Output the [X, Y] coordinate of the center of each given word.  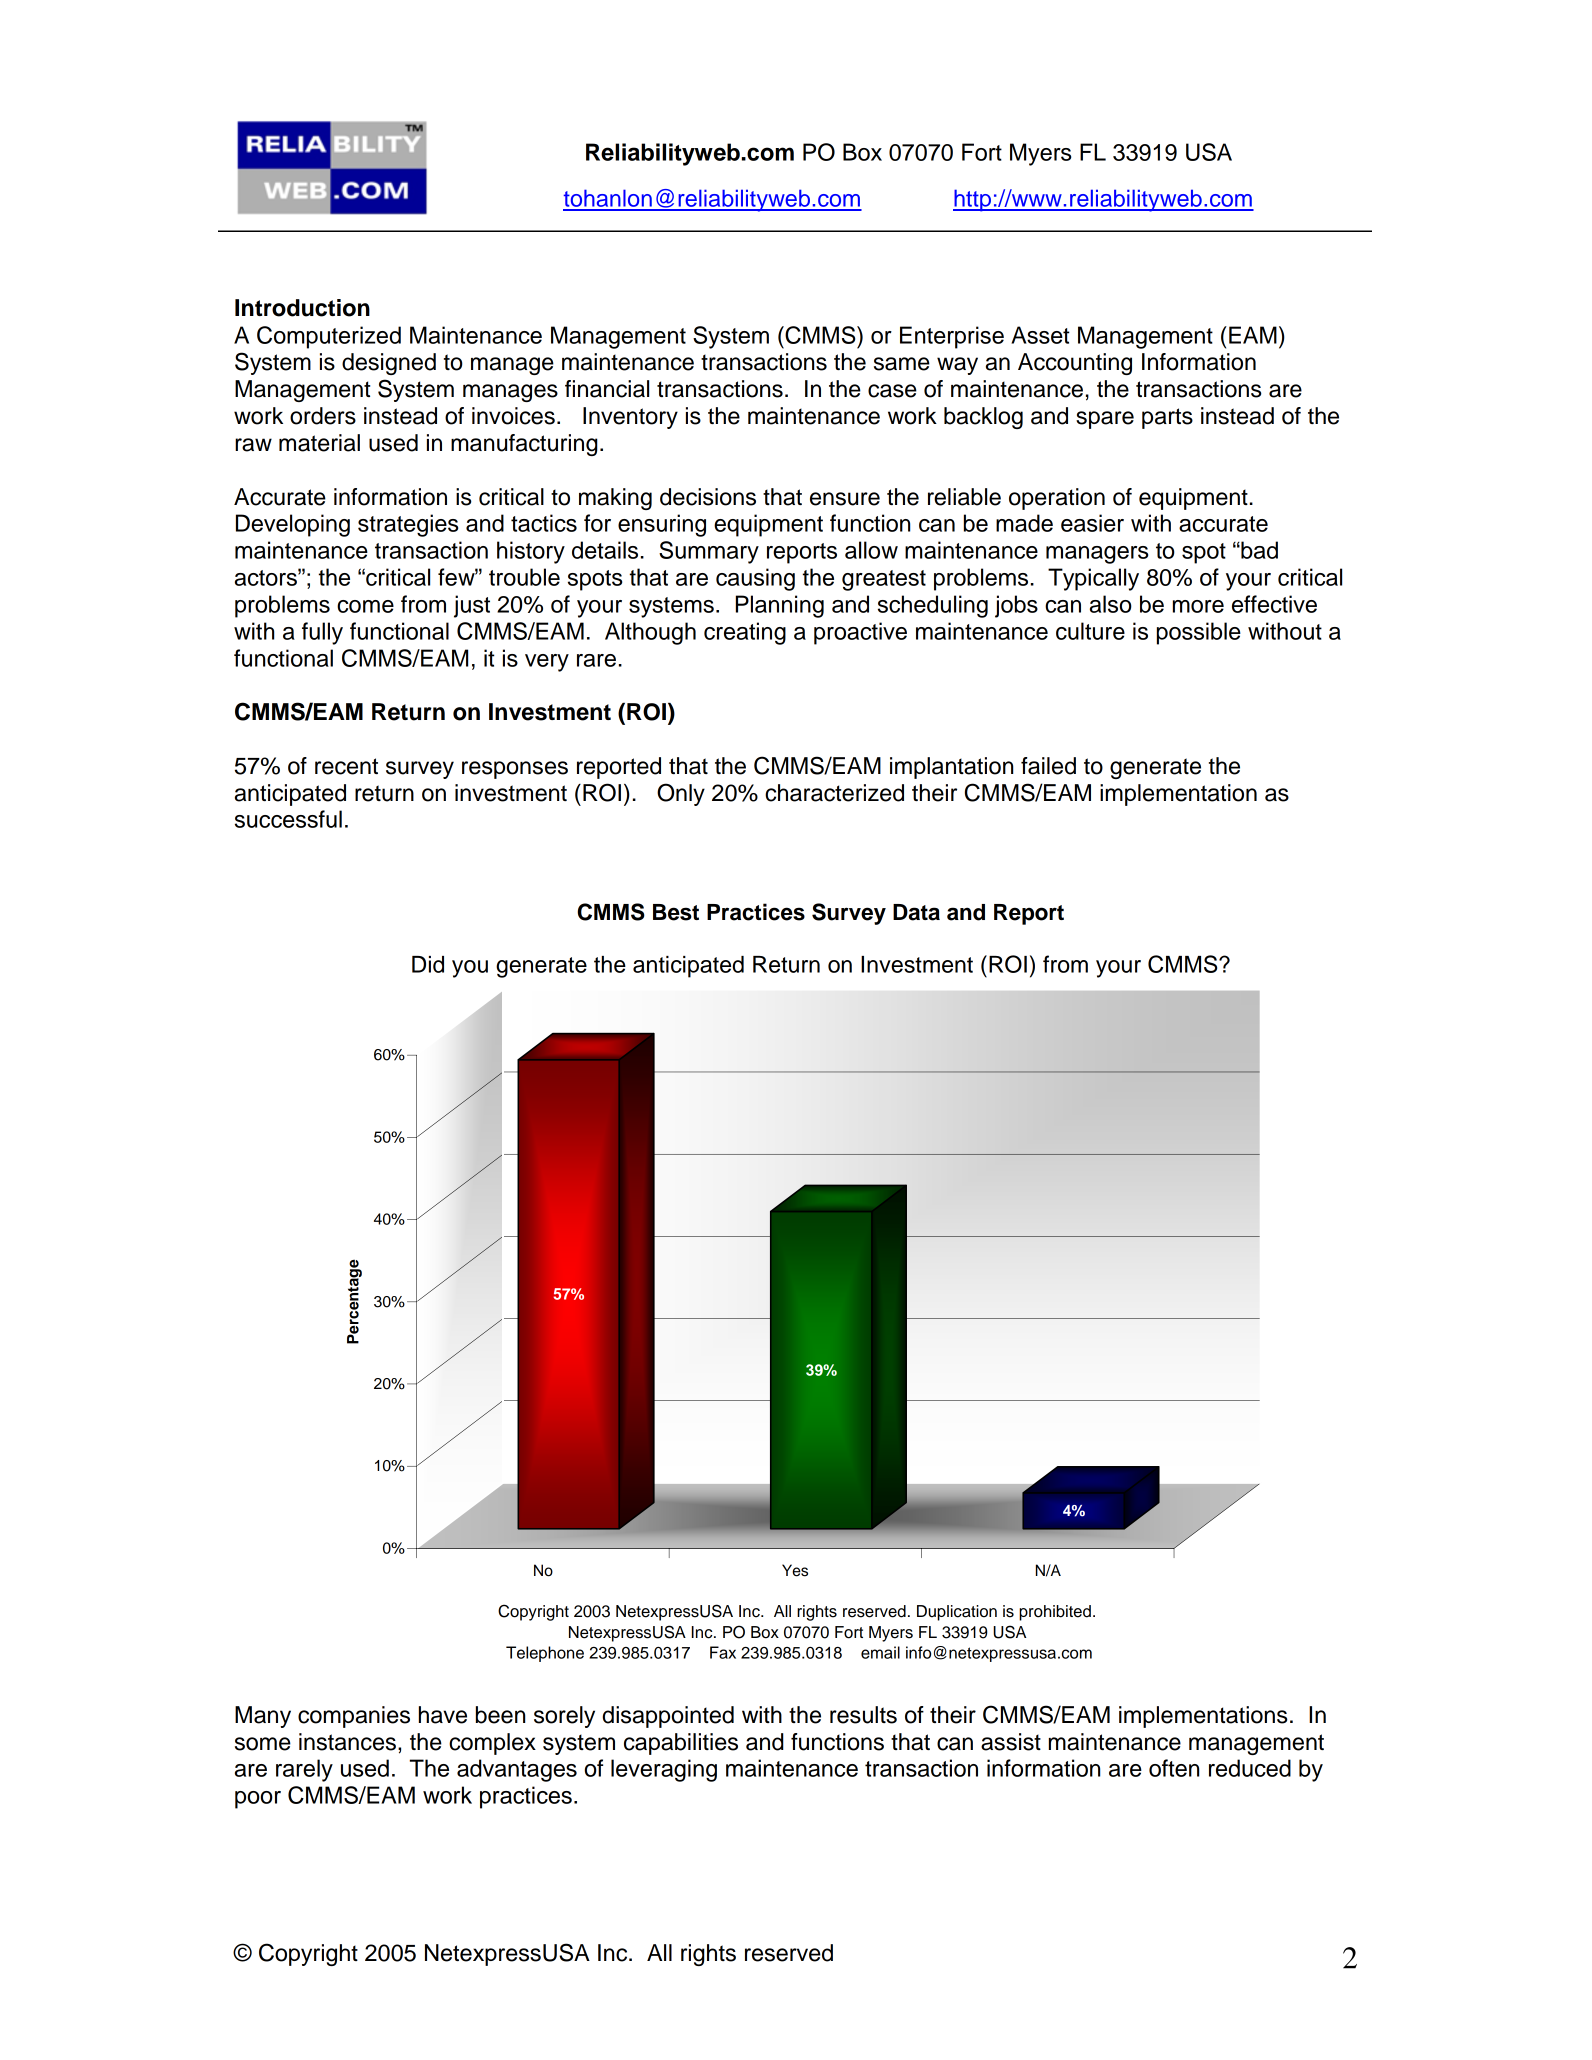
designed [389, 364]
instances [347, 1742]
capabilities [681, 1744]
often [1174, 1768]
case [892, 391]
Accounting [1075, 364]
